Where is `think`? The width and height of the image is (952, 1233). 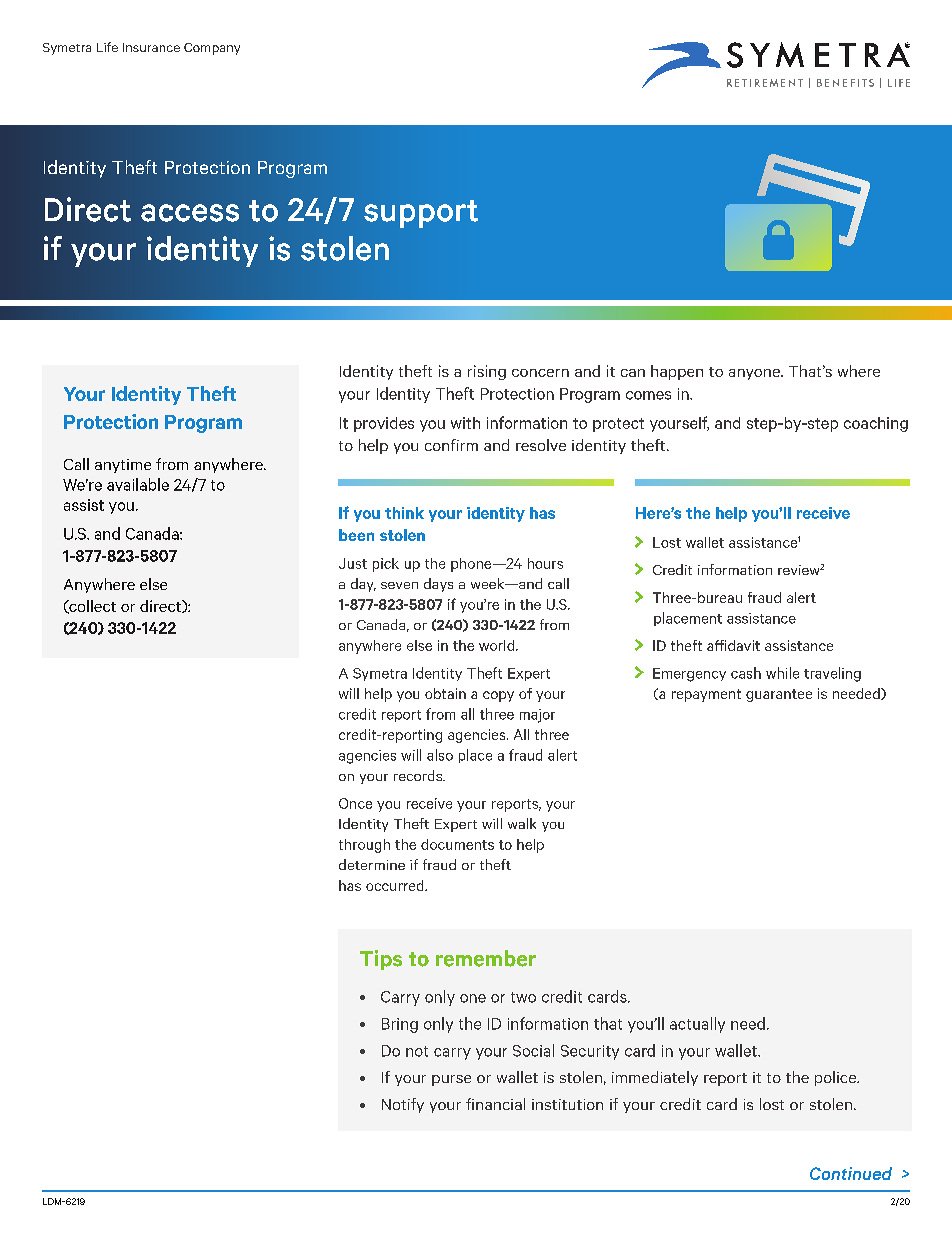
think is located at coordinates (404, 513).
